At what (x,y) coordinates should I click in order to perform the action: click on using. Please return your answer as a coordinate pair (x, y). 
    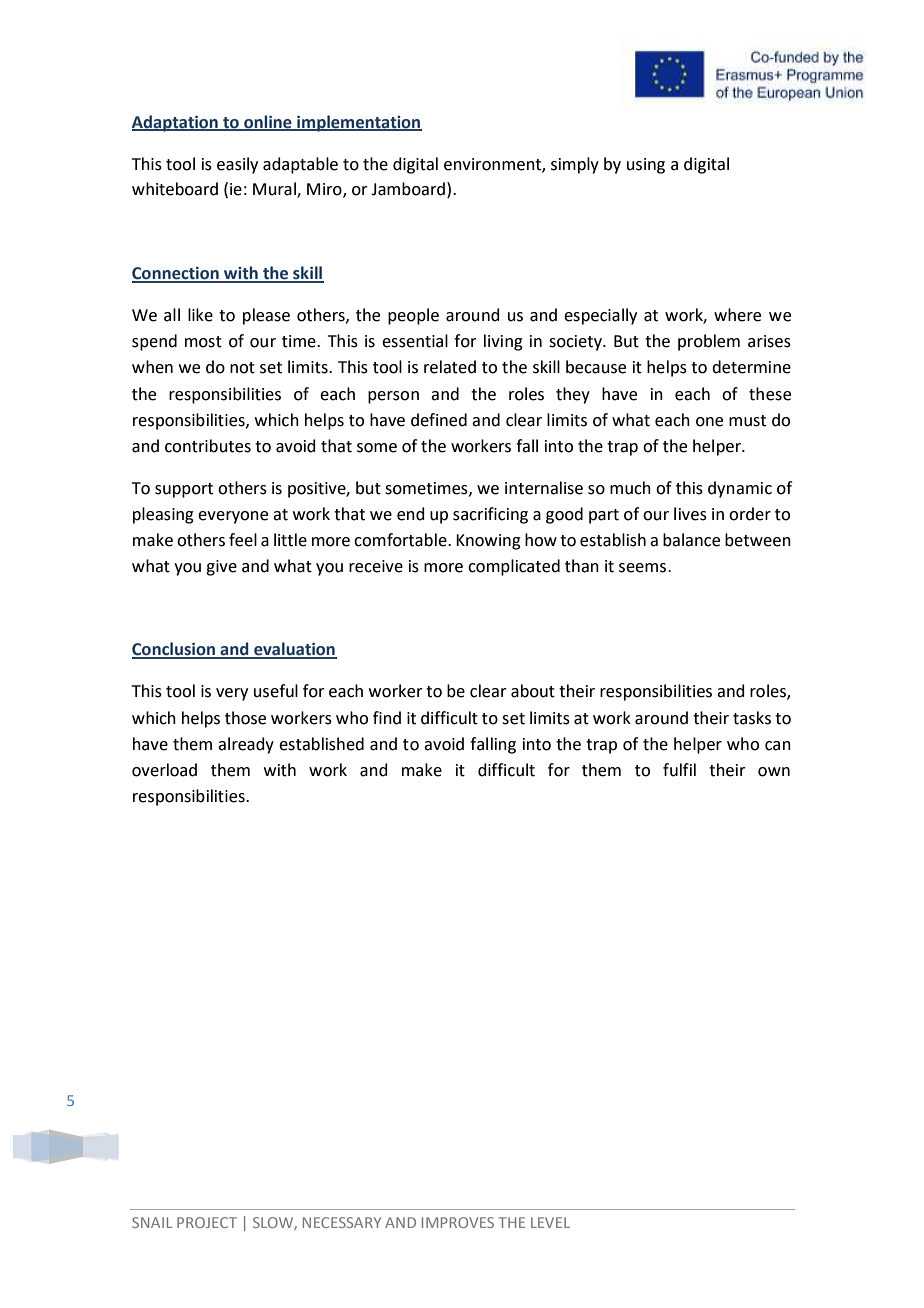
    Looking at the image, I should click on (646, 166).
